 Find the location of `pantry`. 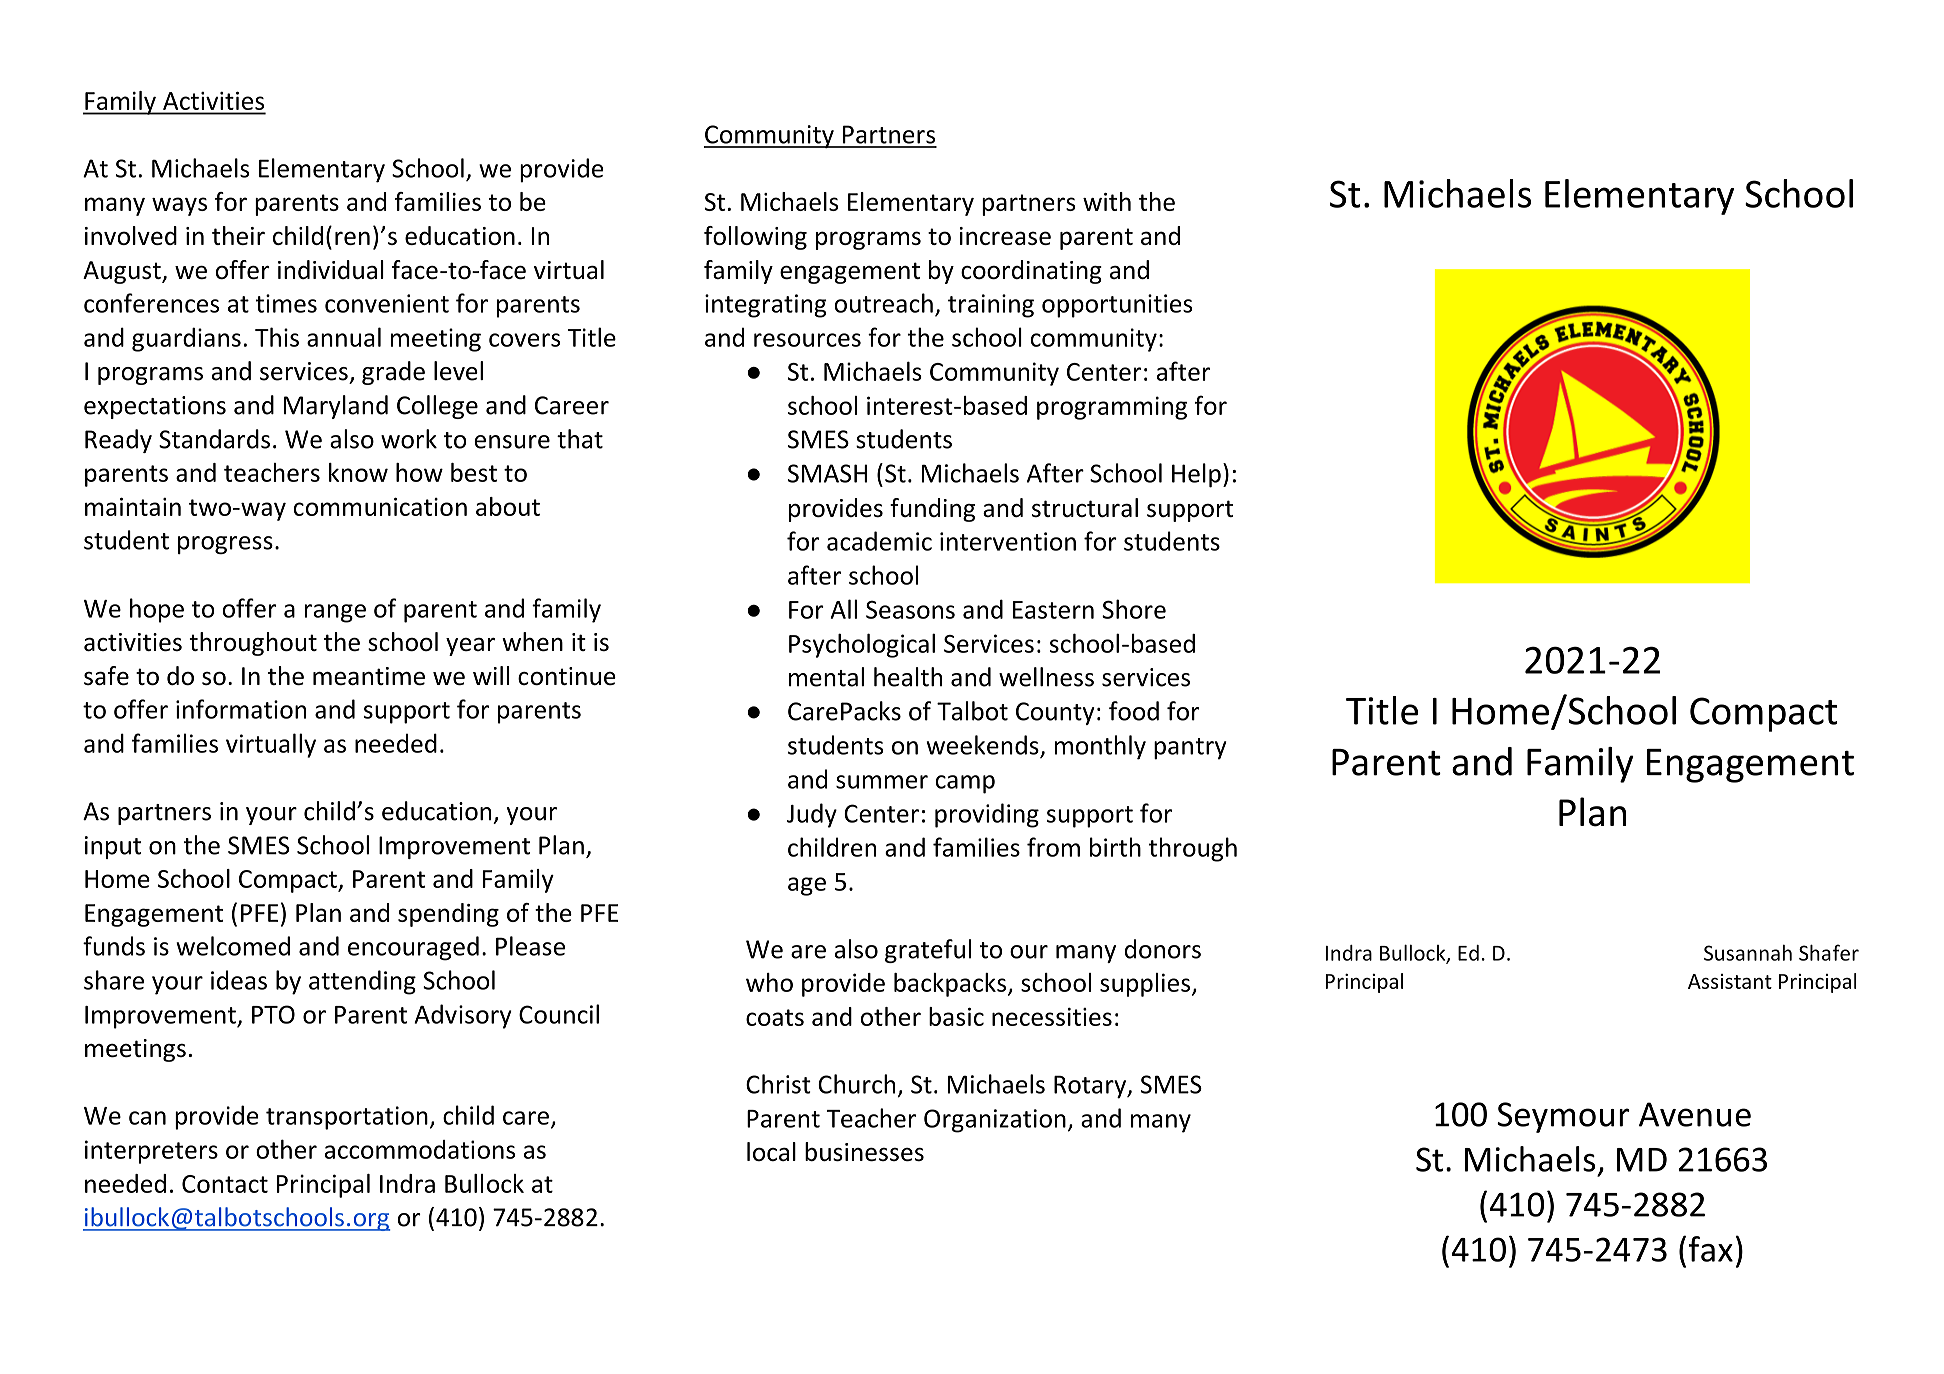

pantry is located at coordinates (1190, 749).
